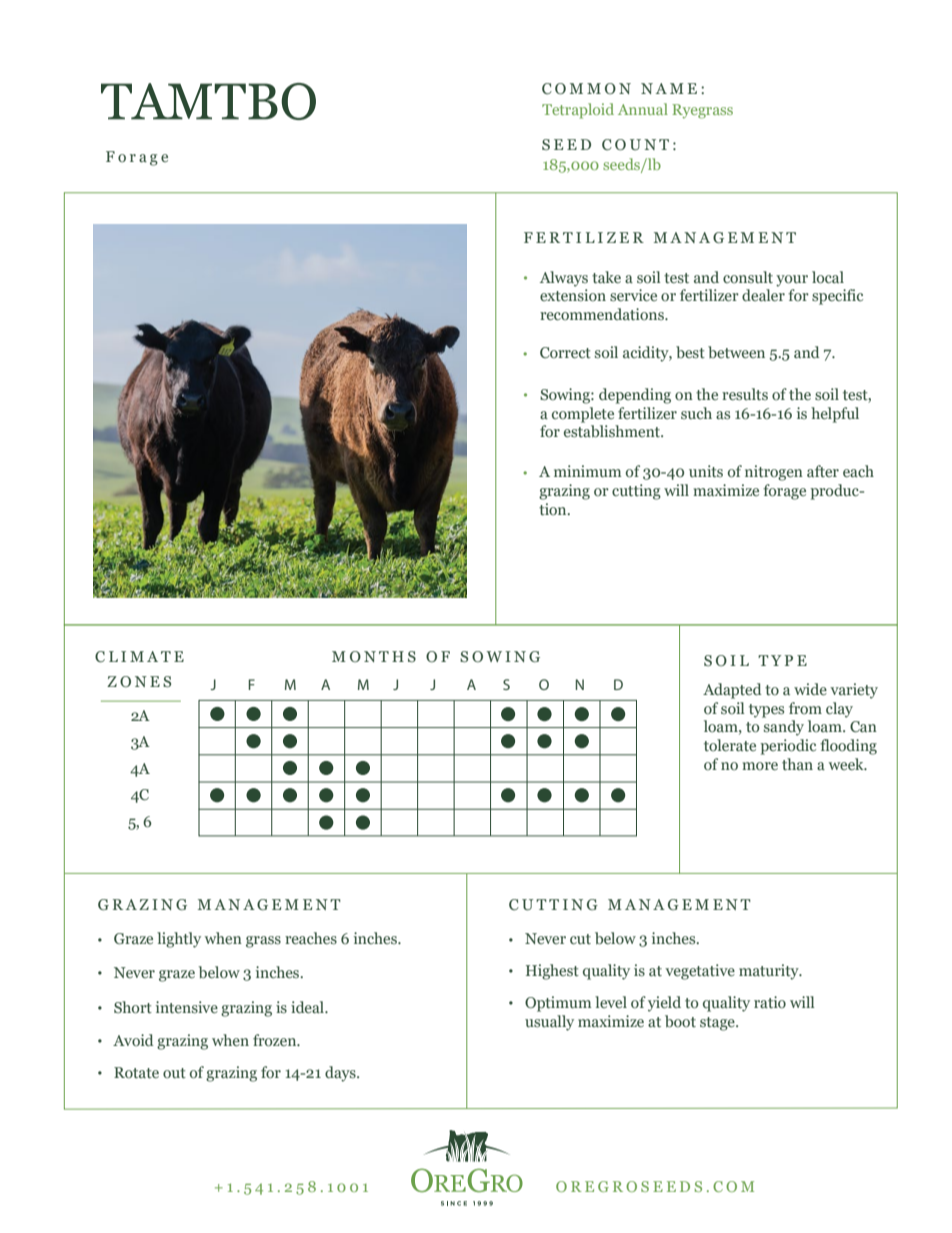 The height and width of the page is (1233, 952). Describe the element at coordinates (179, 940) in the page. I see `lightly` at that location.
